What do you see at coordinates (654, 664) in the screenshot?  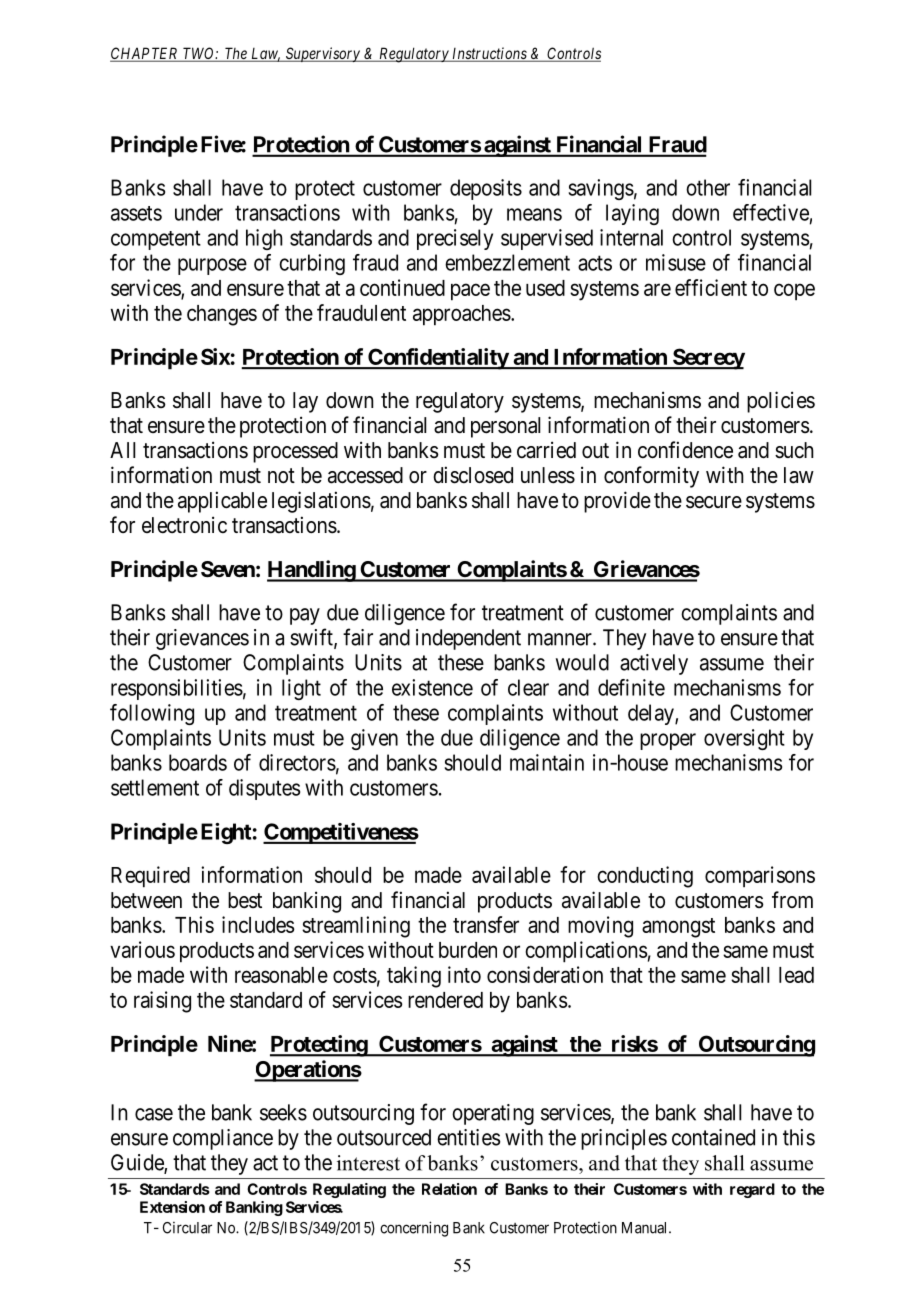 I see `actively` at bounding box center [654, 664].
